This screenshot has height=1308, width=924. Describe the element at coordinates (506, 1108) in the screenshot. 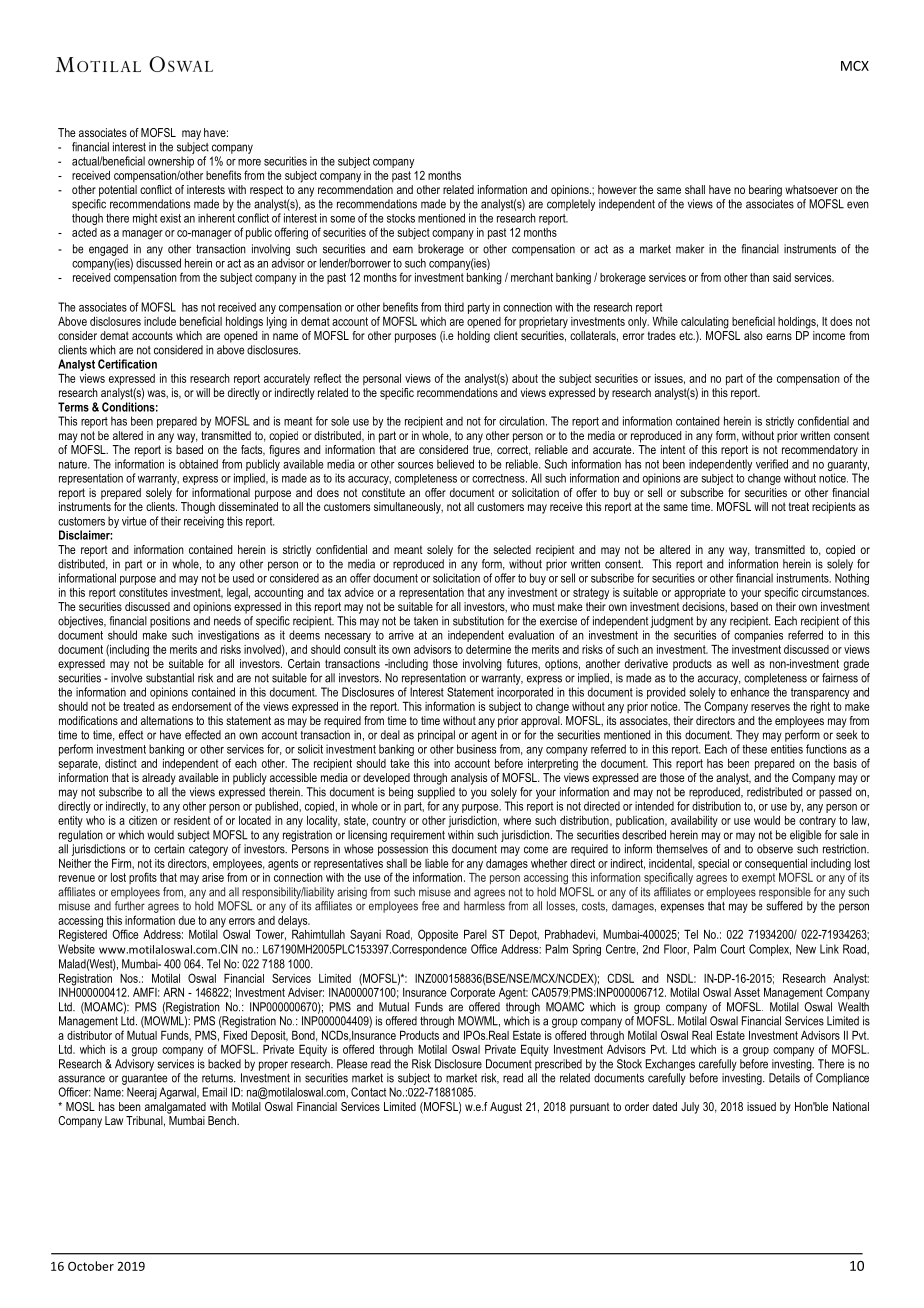

I see `August` at that location.
